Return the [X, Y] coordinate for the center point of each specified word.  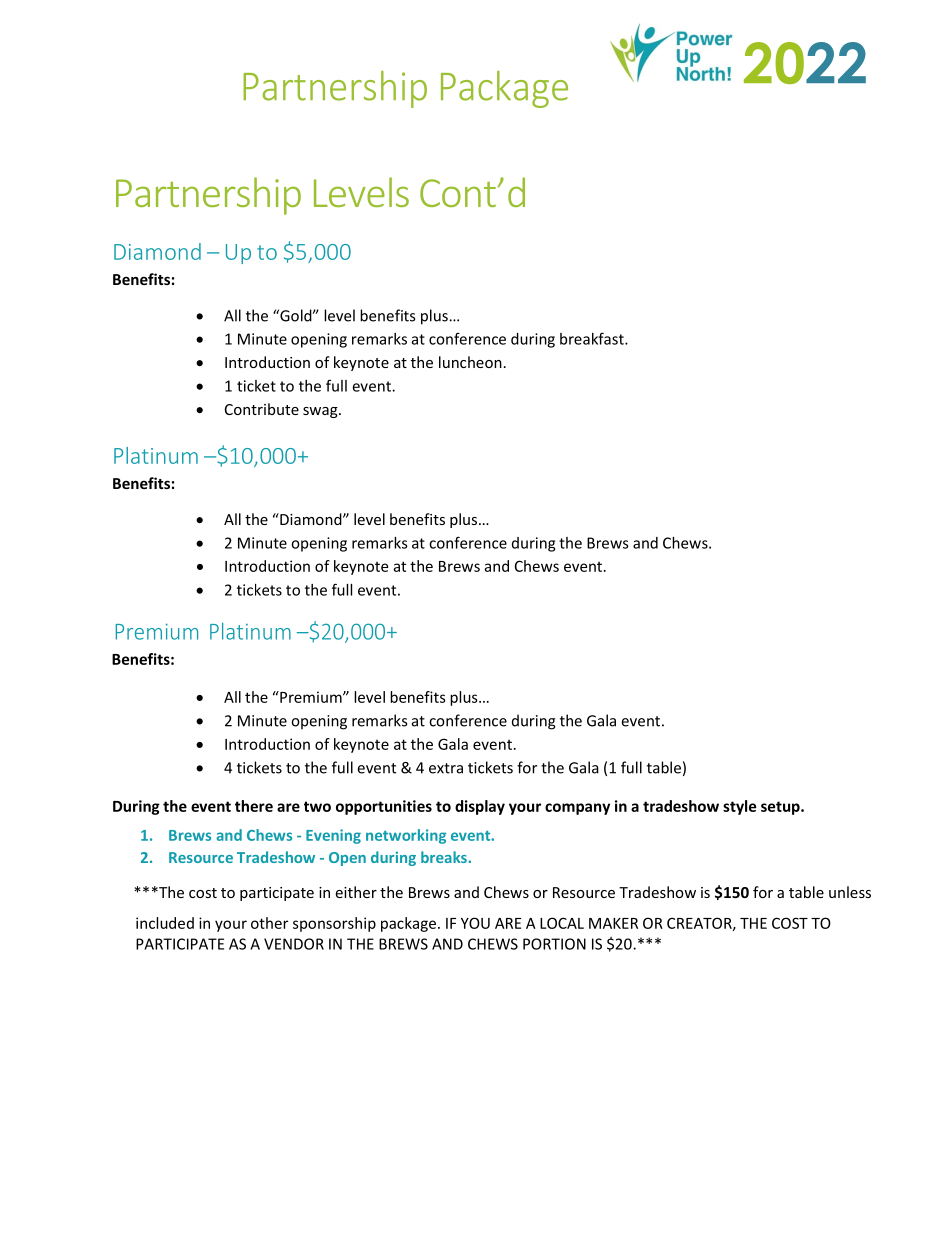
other [269, 923]
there [254, 806]
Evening [333, 836]
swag [321, 412]
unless [850, 892]
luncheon [470, 362]
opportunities [384, 807]
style [739, 807]
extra [446, 768]
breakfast [593, 338]
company [577, 809]
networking [406, 836]
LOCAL [562, 923]
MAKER [613, 923]
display [480, 807]
